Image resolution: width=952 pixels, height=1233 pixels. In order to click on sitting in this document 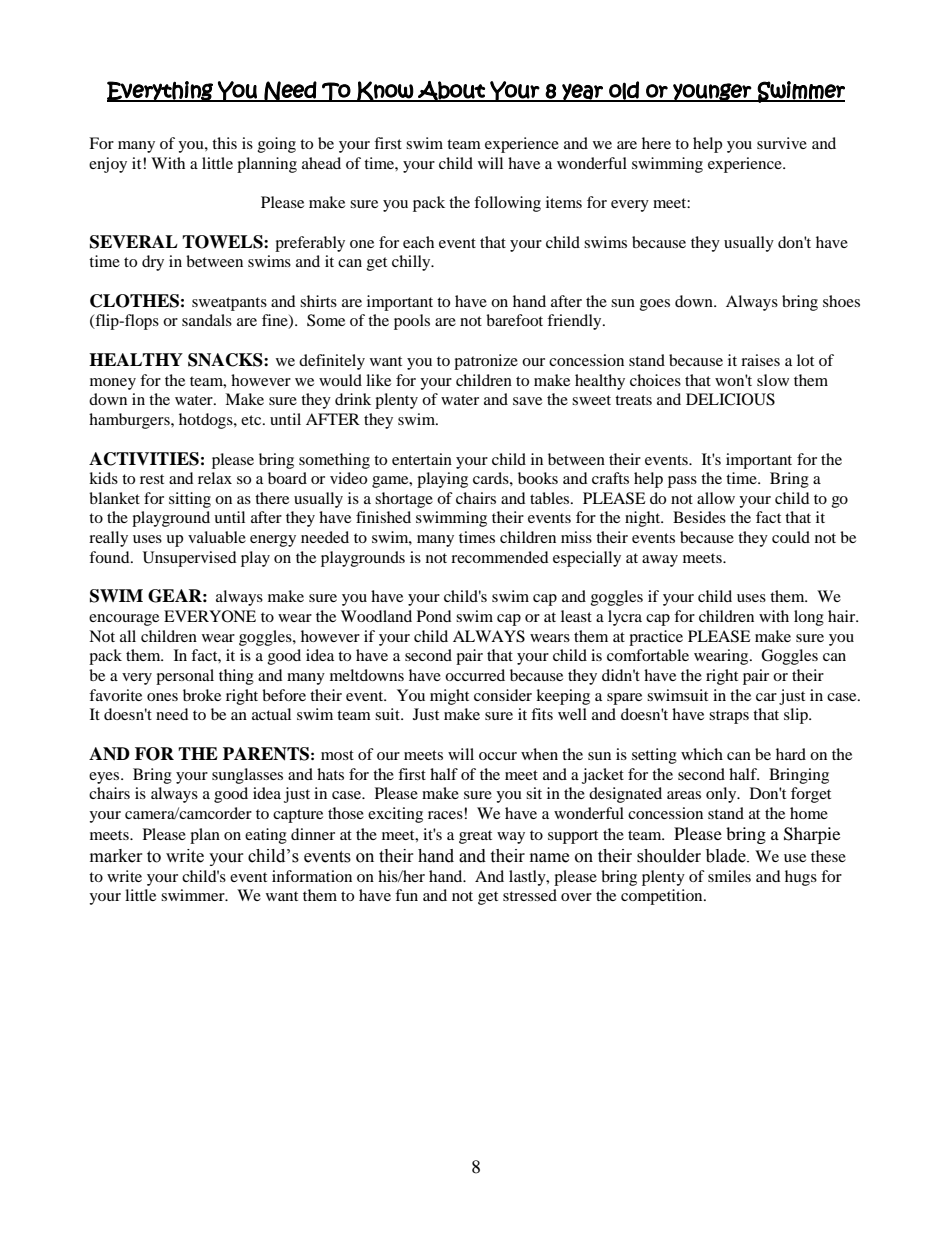, I will do `click(190, 500)`.
